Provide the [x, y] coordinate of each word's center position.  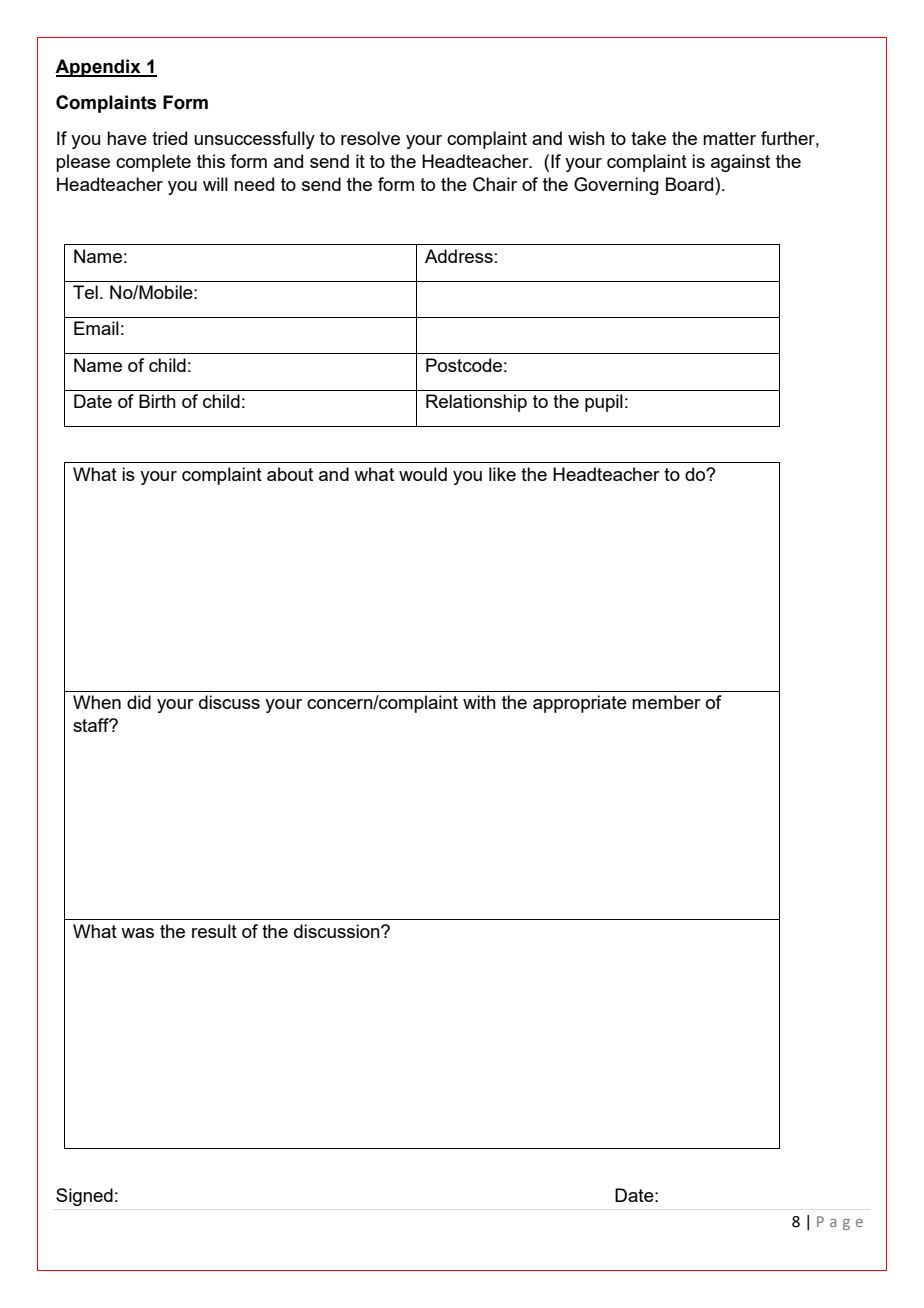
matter [729, 138]
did [139, 702]
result [214, 931]
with [479, 702]
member [666, 702]
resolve [370, 138]
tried [169, 138]
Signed [84, 1197]
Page [840, 1223]
